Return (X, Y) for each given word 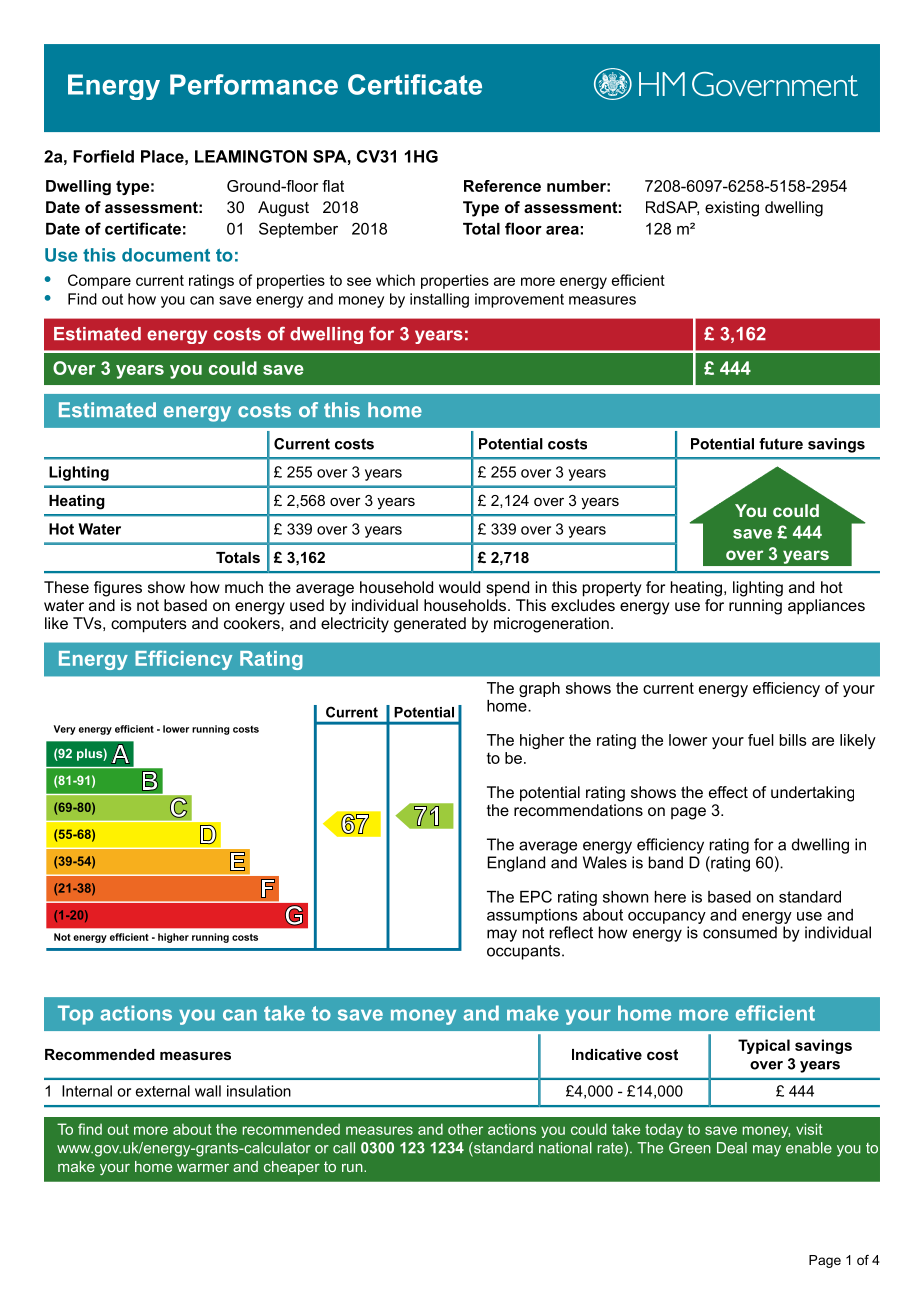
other (465, 1129)
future (781, 444)
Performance (254, 84)
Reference (502, 186)
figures (118, 589)
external (163, 1091)
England (516, 864)
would (459, 587)
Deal (732, 1148)
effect (728, 792)
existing (732, 209)
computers (149, 625)
